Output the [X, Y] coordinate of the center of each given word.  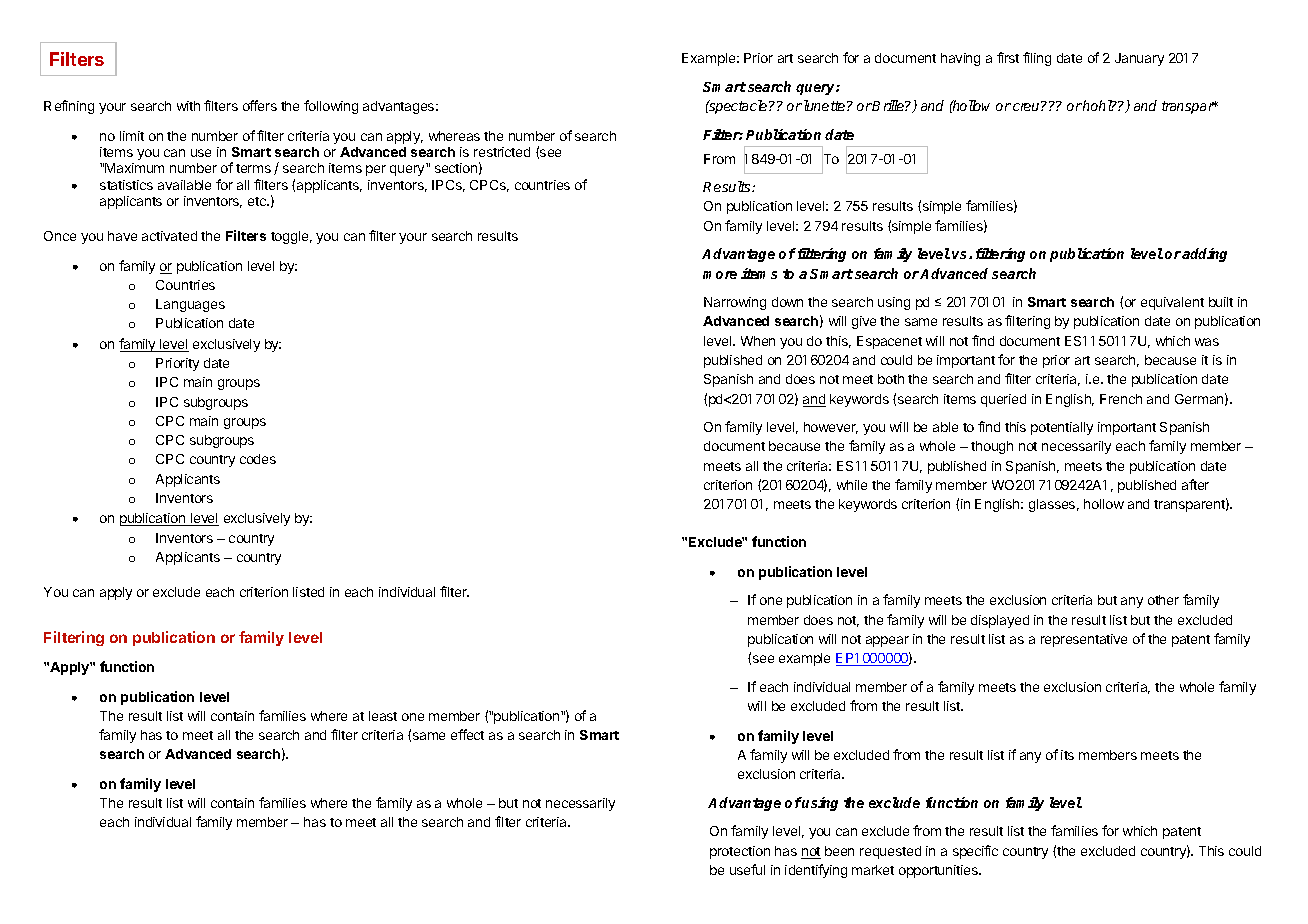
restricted [502, 152]
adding [1204, 255]
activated [169, 236]
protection [740, 852]
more [720, 275]
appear [887, 641]
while [852, 485]
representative [1084, 640]
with [188, 106]
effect [467, 734]
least [383, 716]
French [1121, 399]
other [1163, 600]
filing [1037, 59]
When [758, 341]
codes [258, 459]
